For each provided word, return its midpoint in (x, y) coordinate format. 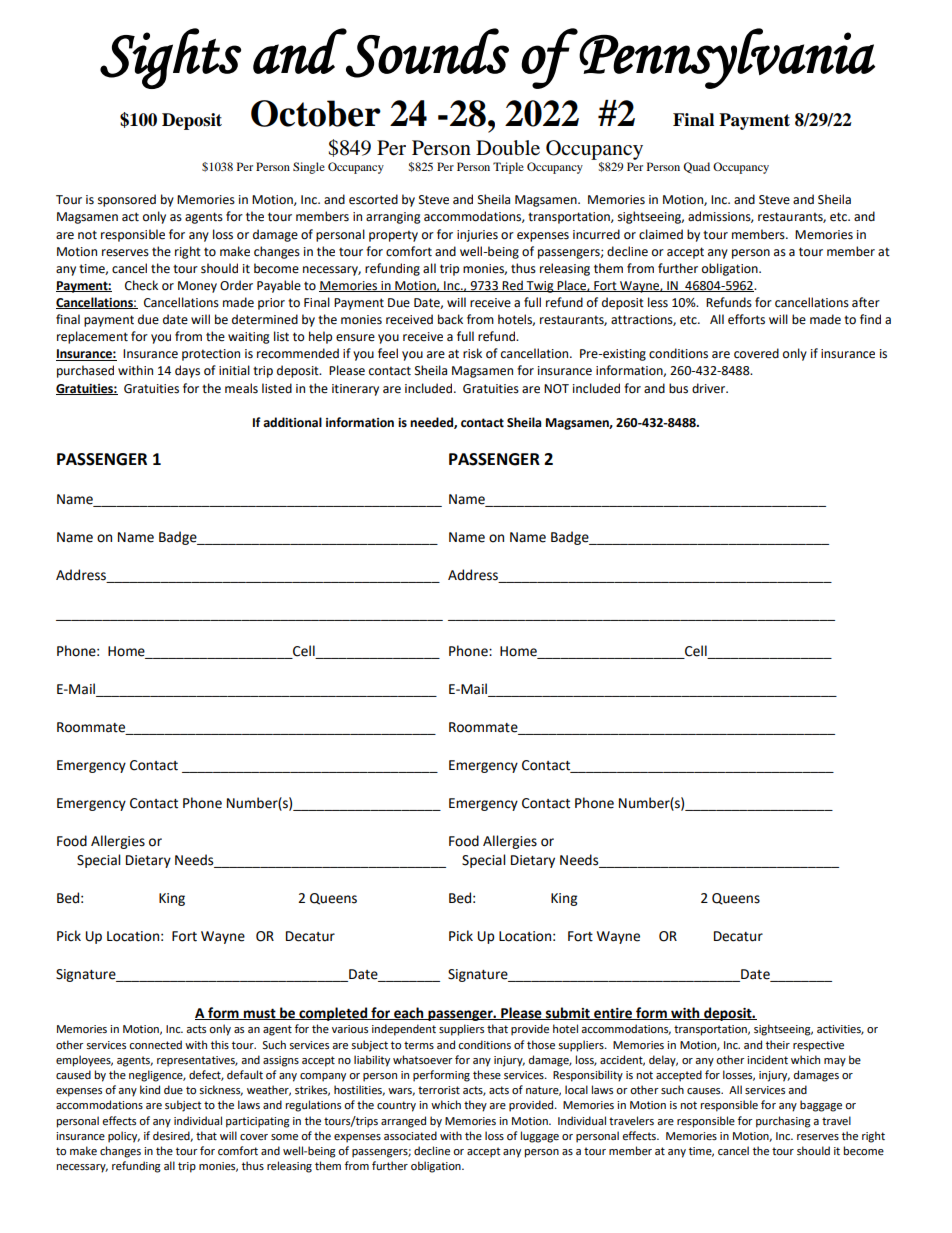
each (409, 1013)
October (316, 113)
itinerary (355, 390)
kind (150, 1089)
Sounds (426, 53)
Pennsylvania (727, 58)
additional (292, 422)
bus (678, 388)
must (260, 1014)
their (778, 1045)
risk (472, 353)
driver (710, 388)
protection (211, 355)
